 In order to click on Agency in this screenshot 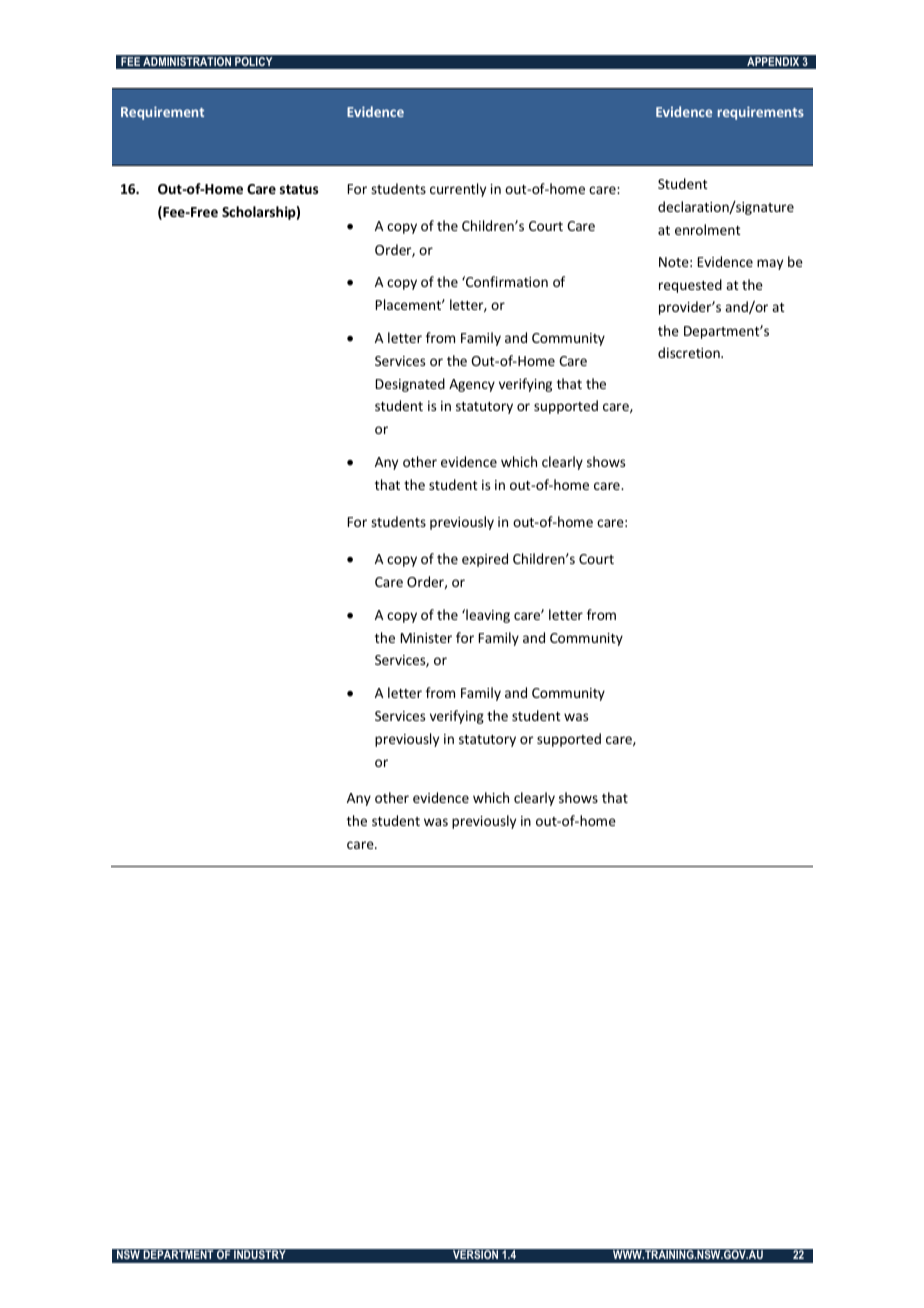, I will do `click(472, 385)`.
